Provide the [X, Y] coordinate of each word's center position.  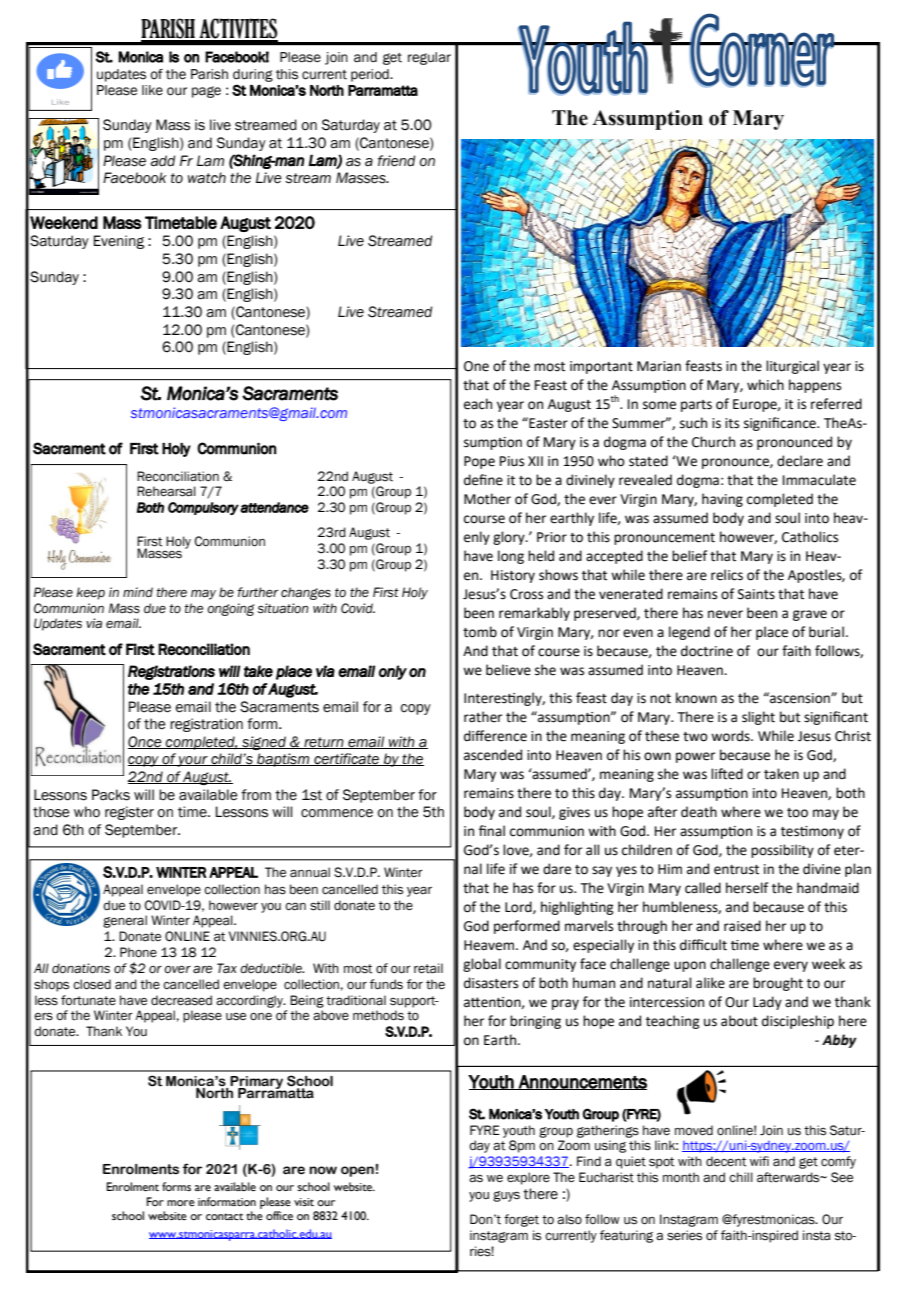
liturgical [792, 367]
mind [138, 592]
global [482, 965]
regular [429, 58]
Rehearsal [166, 491]
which [765, 385]
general [125, 921]
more [181, 1203]
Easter [547, 423]
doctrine [707, 651]
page [206, 92]
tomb [480, 632]
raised [742, 926]
